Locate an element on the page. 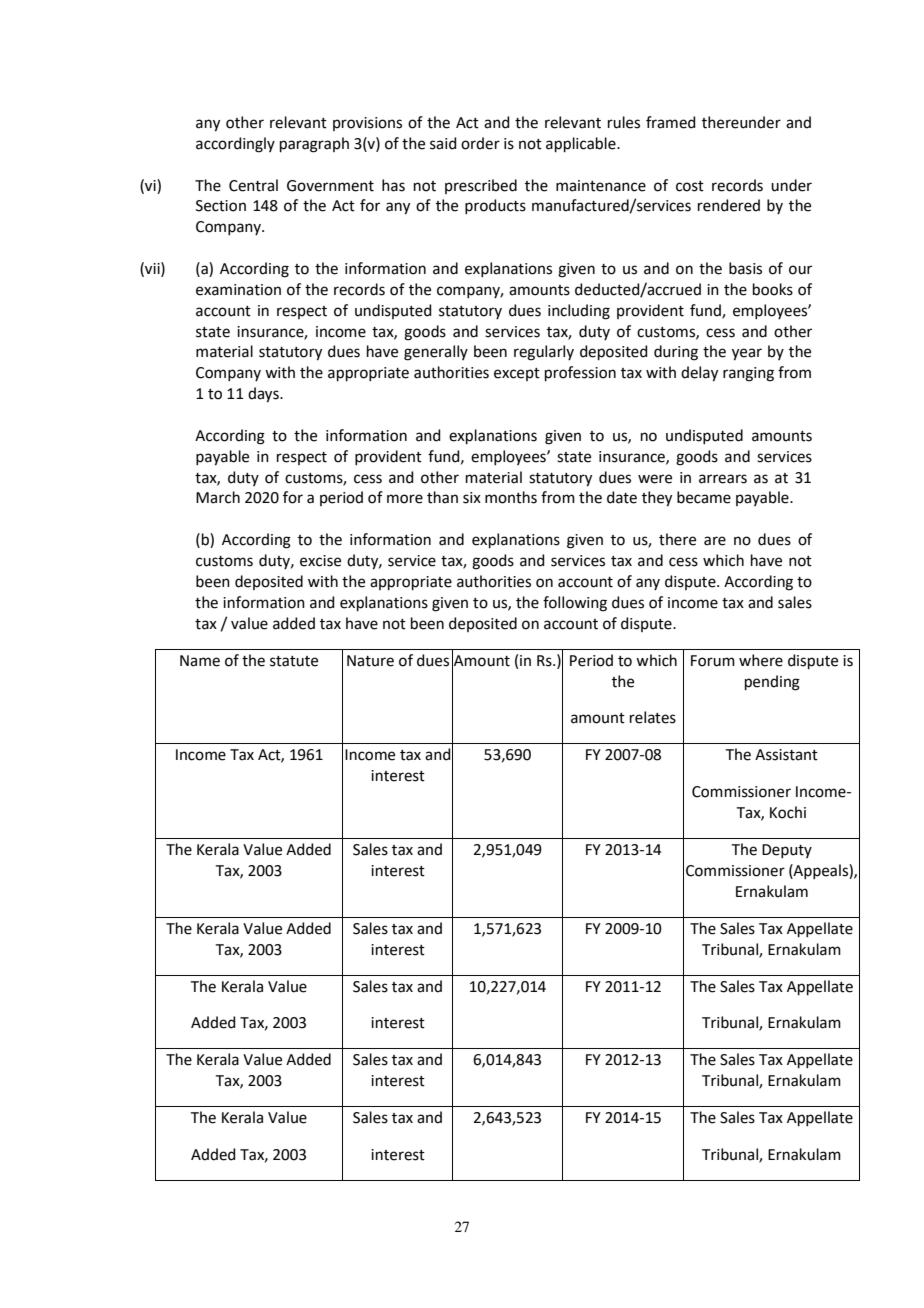 This page has height=1308, width=924. paragraph is located at coordinates (314, 145).
